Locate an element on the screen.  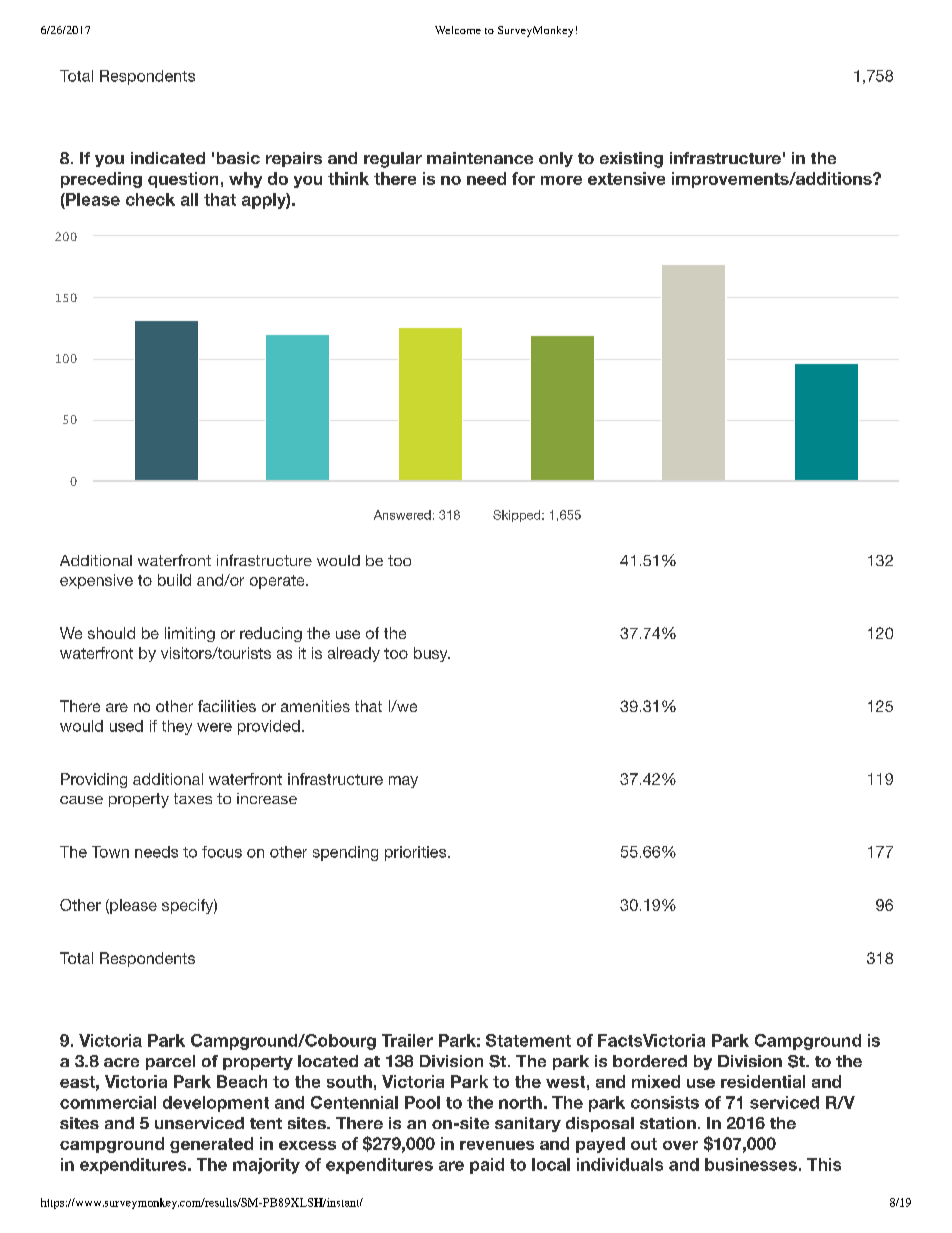
existing is located at coordinates (631, 160).
